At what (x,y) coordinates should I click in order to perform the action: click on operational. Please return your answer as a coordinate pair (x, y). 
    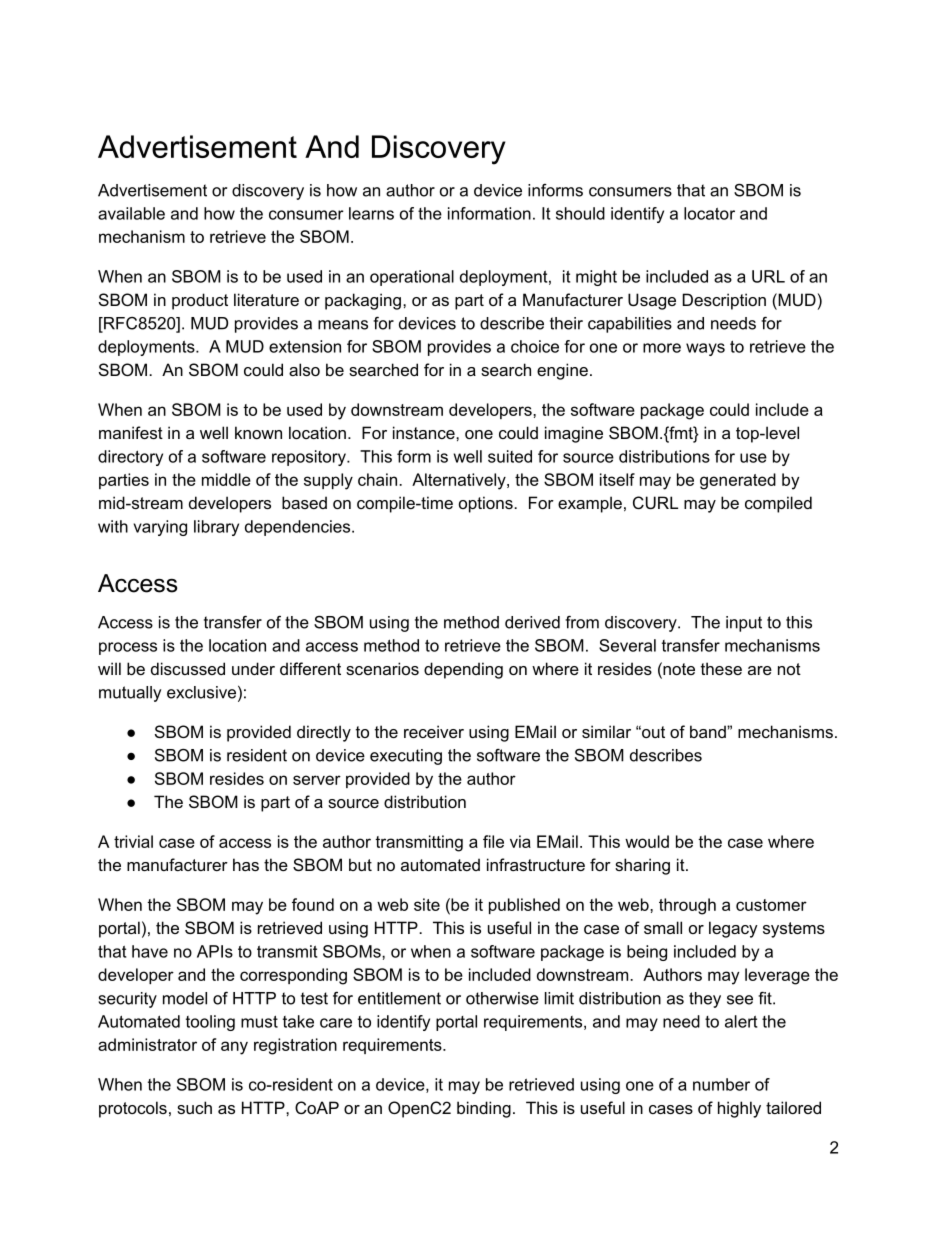
    Looking at the image, I should click on (412, 278).
